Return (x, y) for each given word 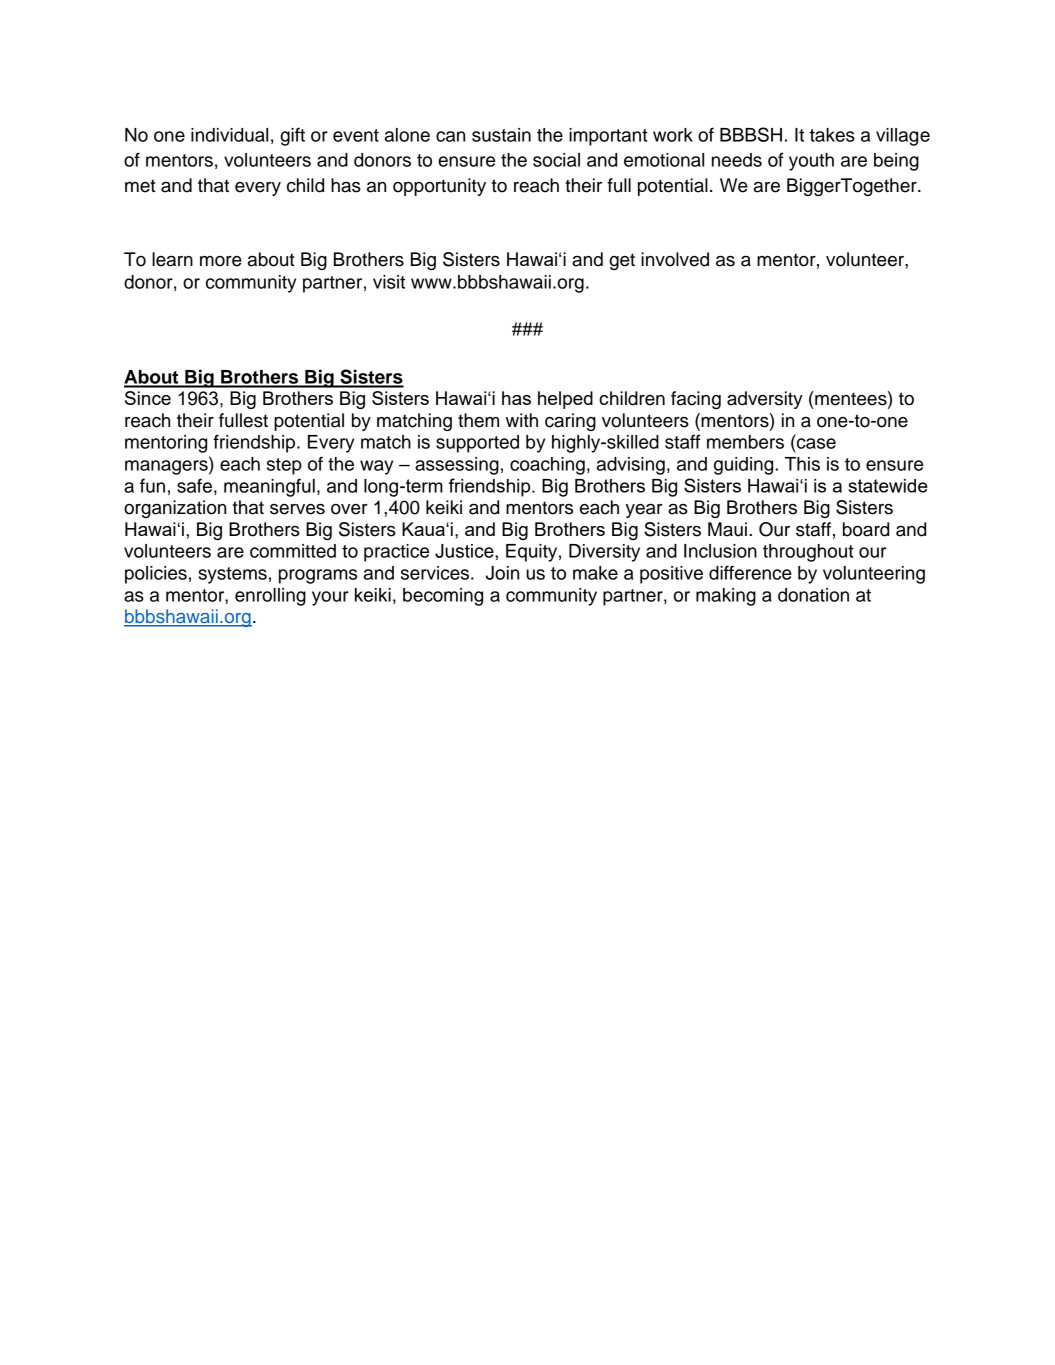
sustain (501, 135)
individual (229, 135)
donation (813, 595)
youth (811, 162)
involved (675, 259)
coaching (547, 466)
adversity (765, 400)
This (802, 464)
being (896, 162)
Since (148, 398)
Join (502, 573)
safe (194, 485)
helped (565, 400)
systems (233, 575)
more (221, 261)
